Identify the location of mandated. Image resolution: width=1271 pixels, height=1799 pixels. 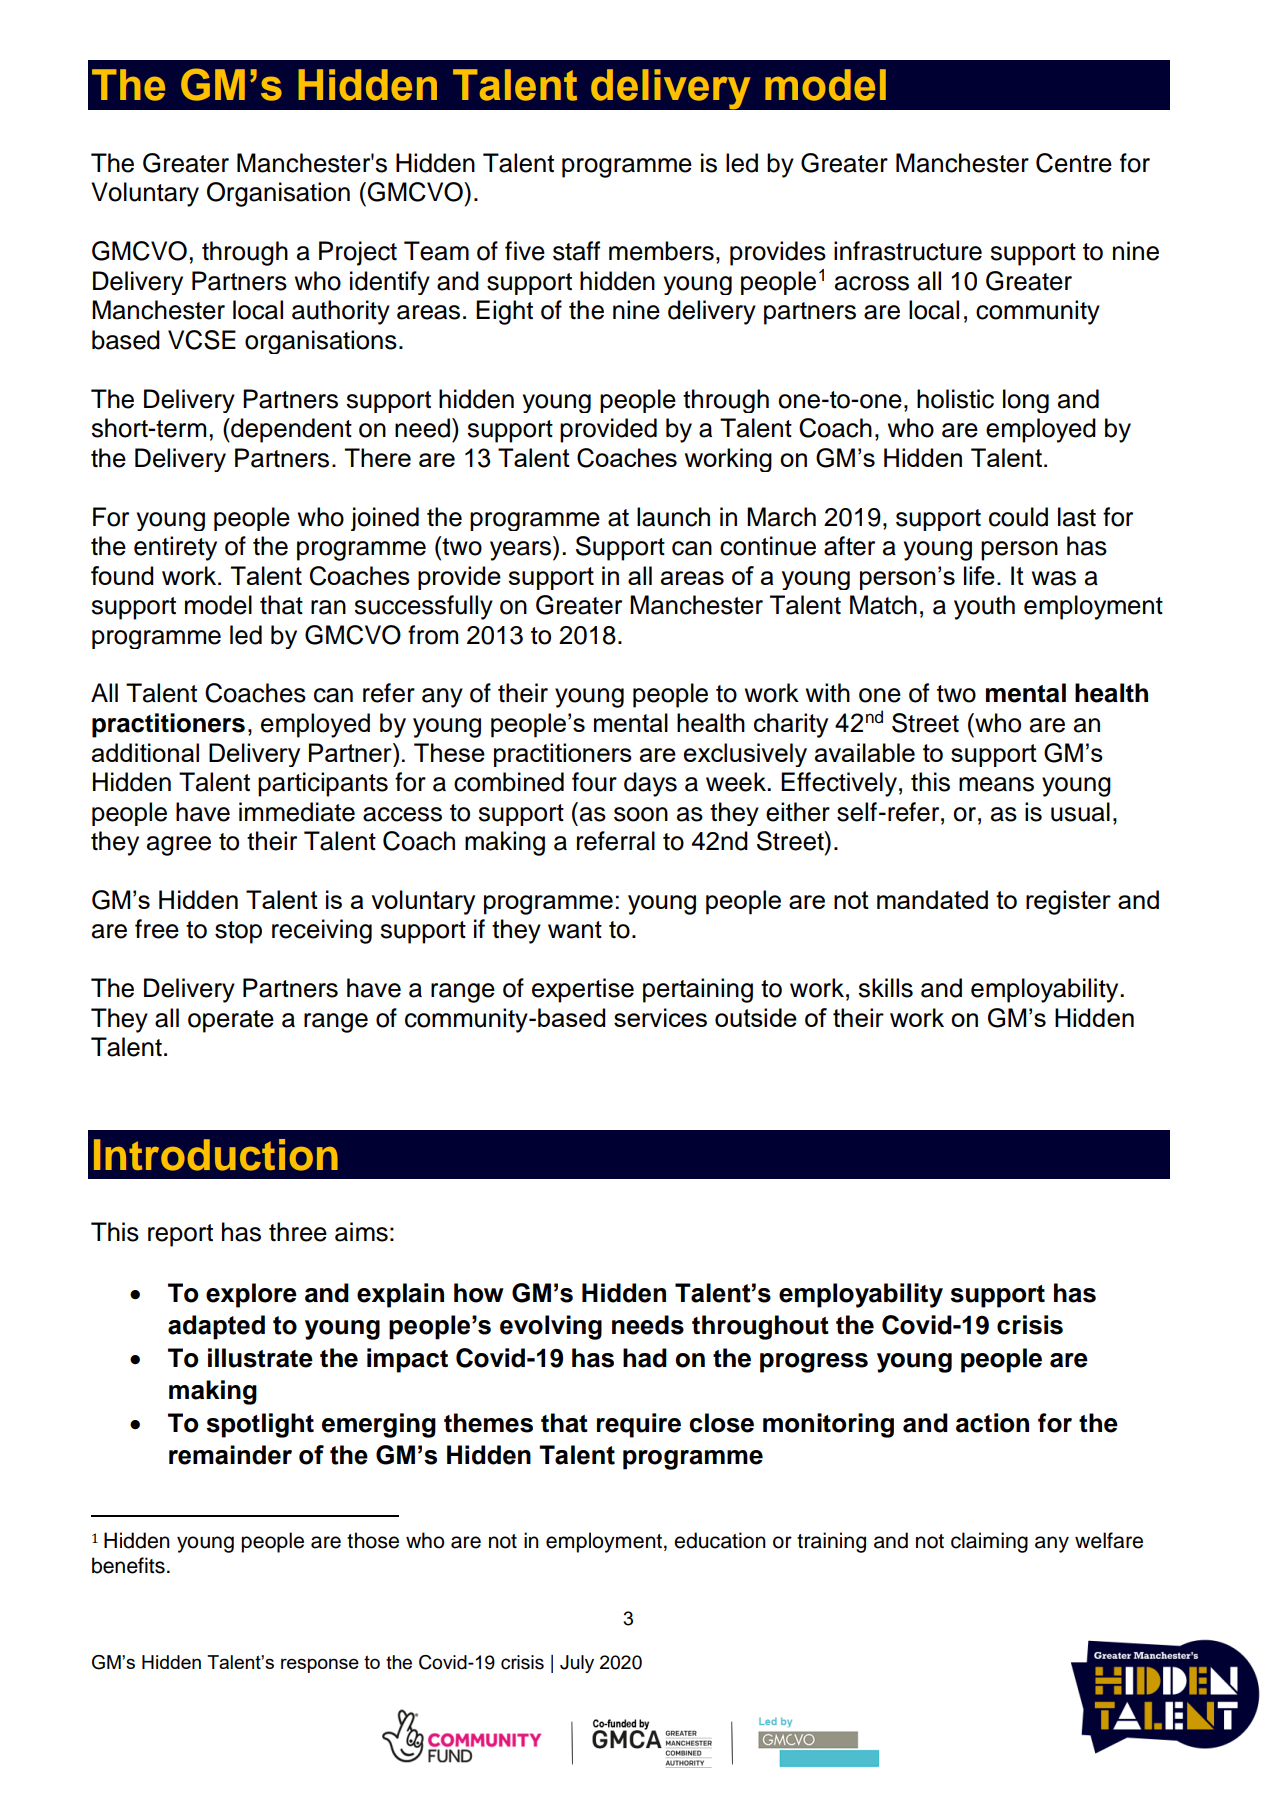
(932, 899).
